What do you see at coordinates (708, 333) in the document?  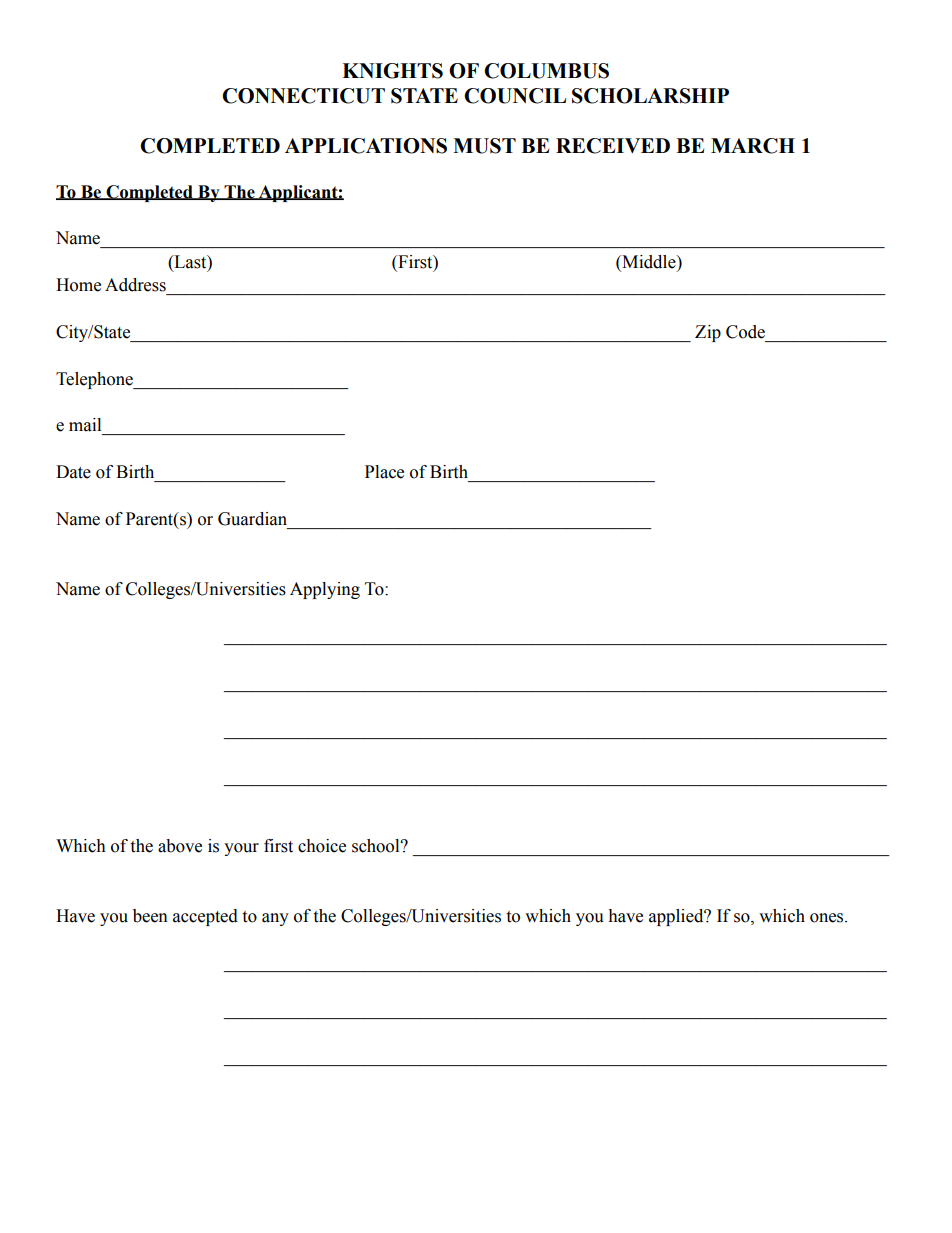 I see `Zip` at bounding box center [708, 333].
